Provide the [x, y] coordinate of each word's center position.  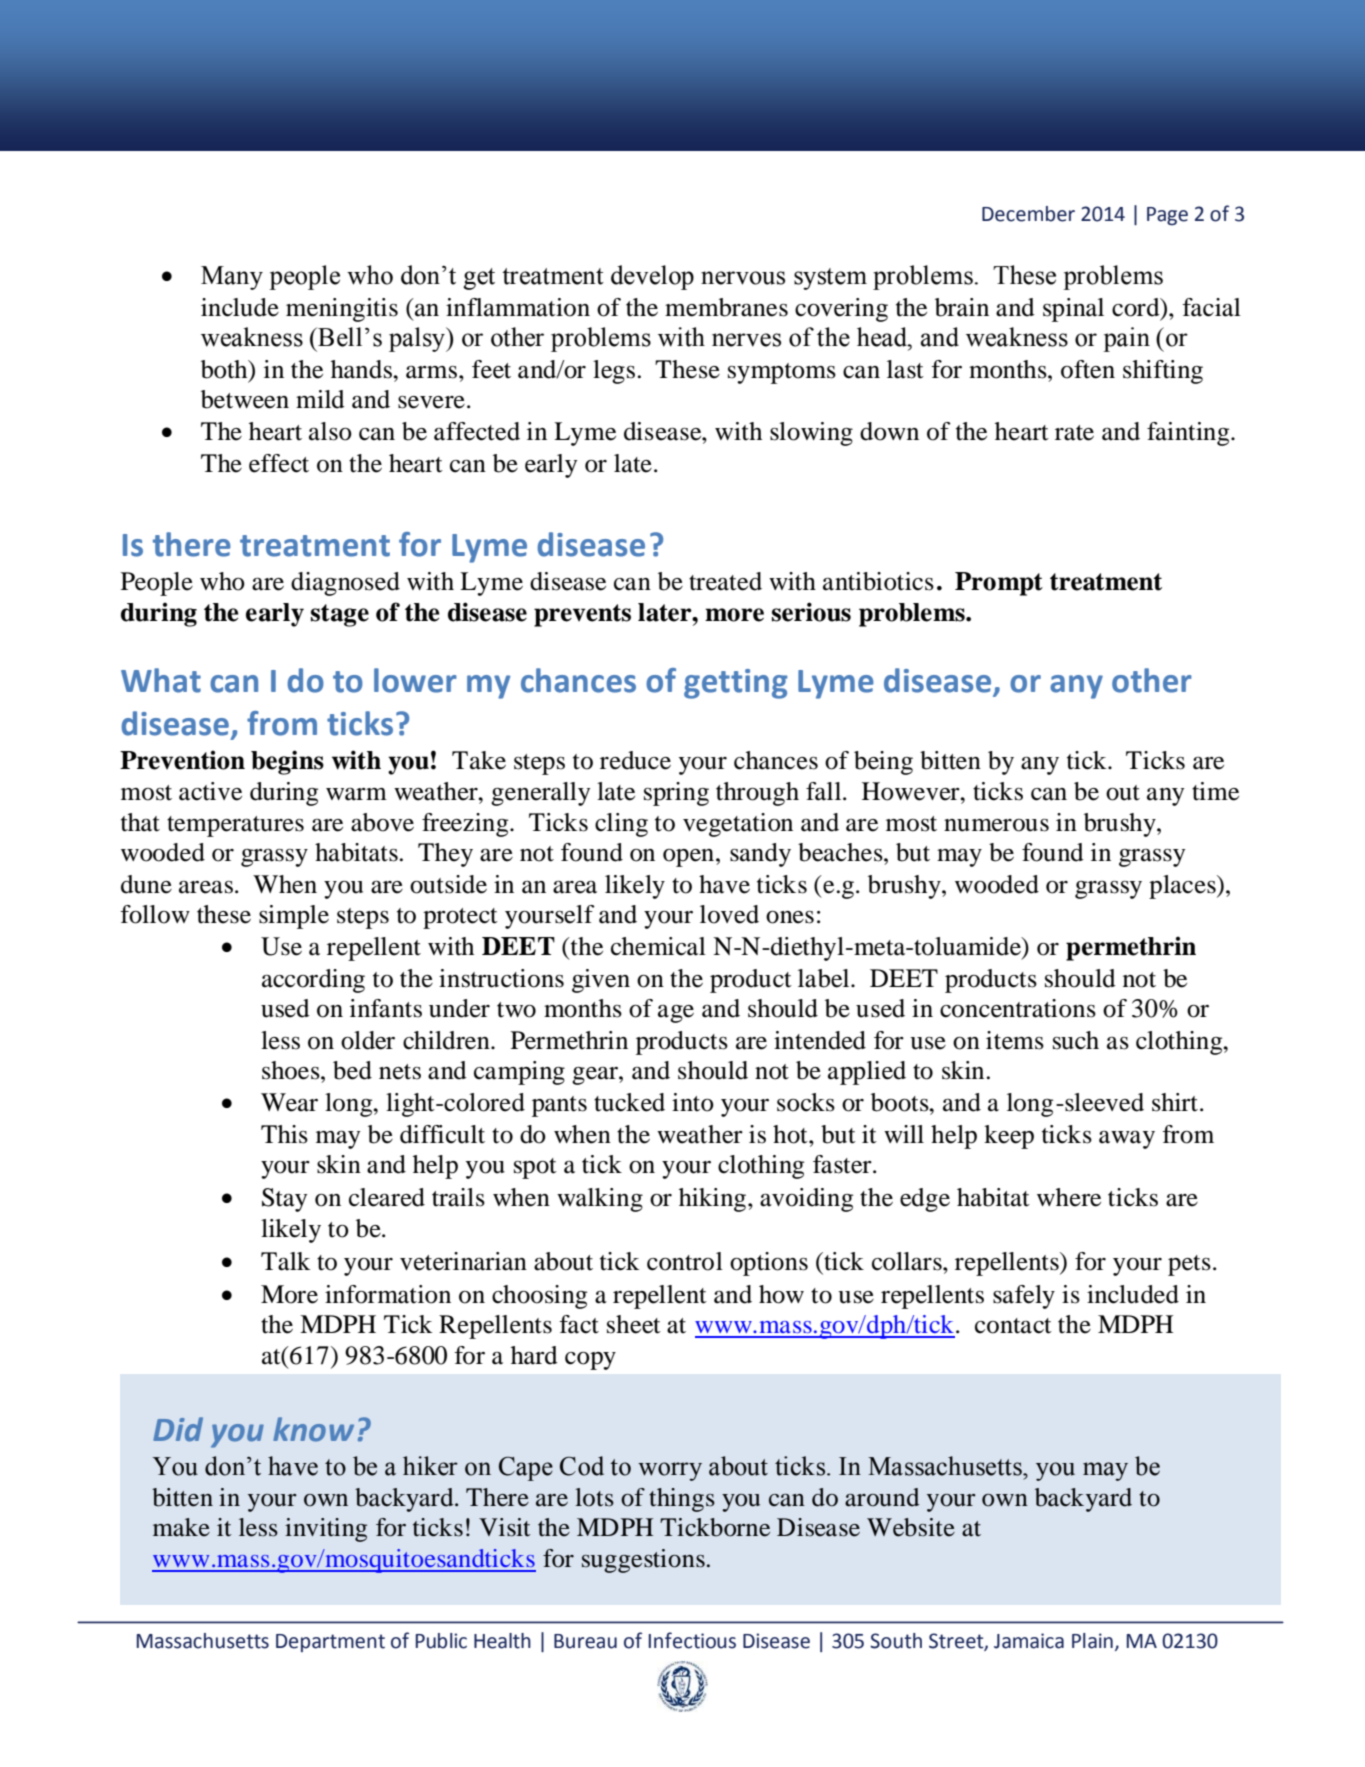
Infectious [692, 1640]
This [284, 1134]
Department [330, 1643]
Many [232, 278]
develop [652, 277]
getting [736, 684]
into [693, 1102]
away [1127, 1140]
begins [287, 762]
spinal [1073, 310]
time [1215, 791]
